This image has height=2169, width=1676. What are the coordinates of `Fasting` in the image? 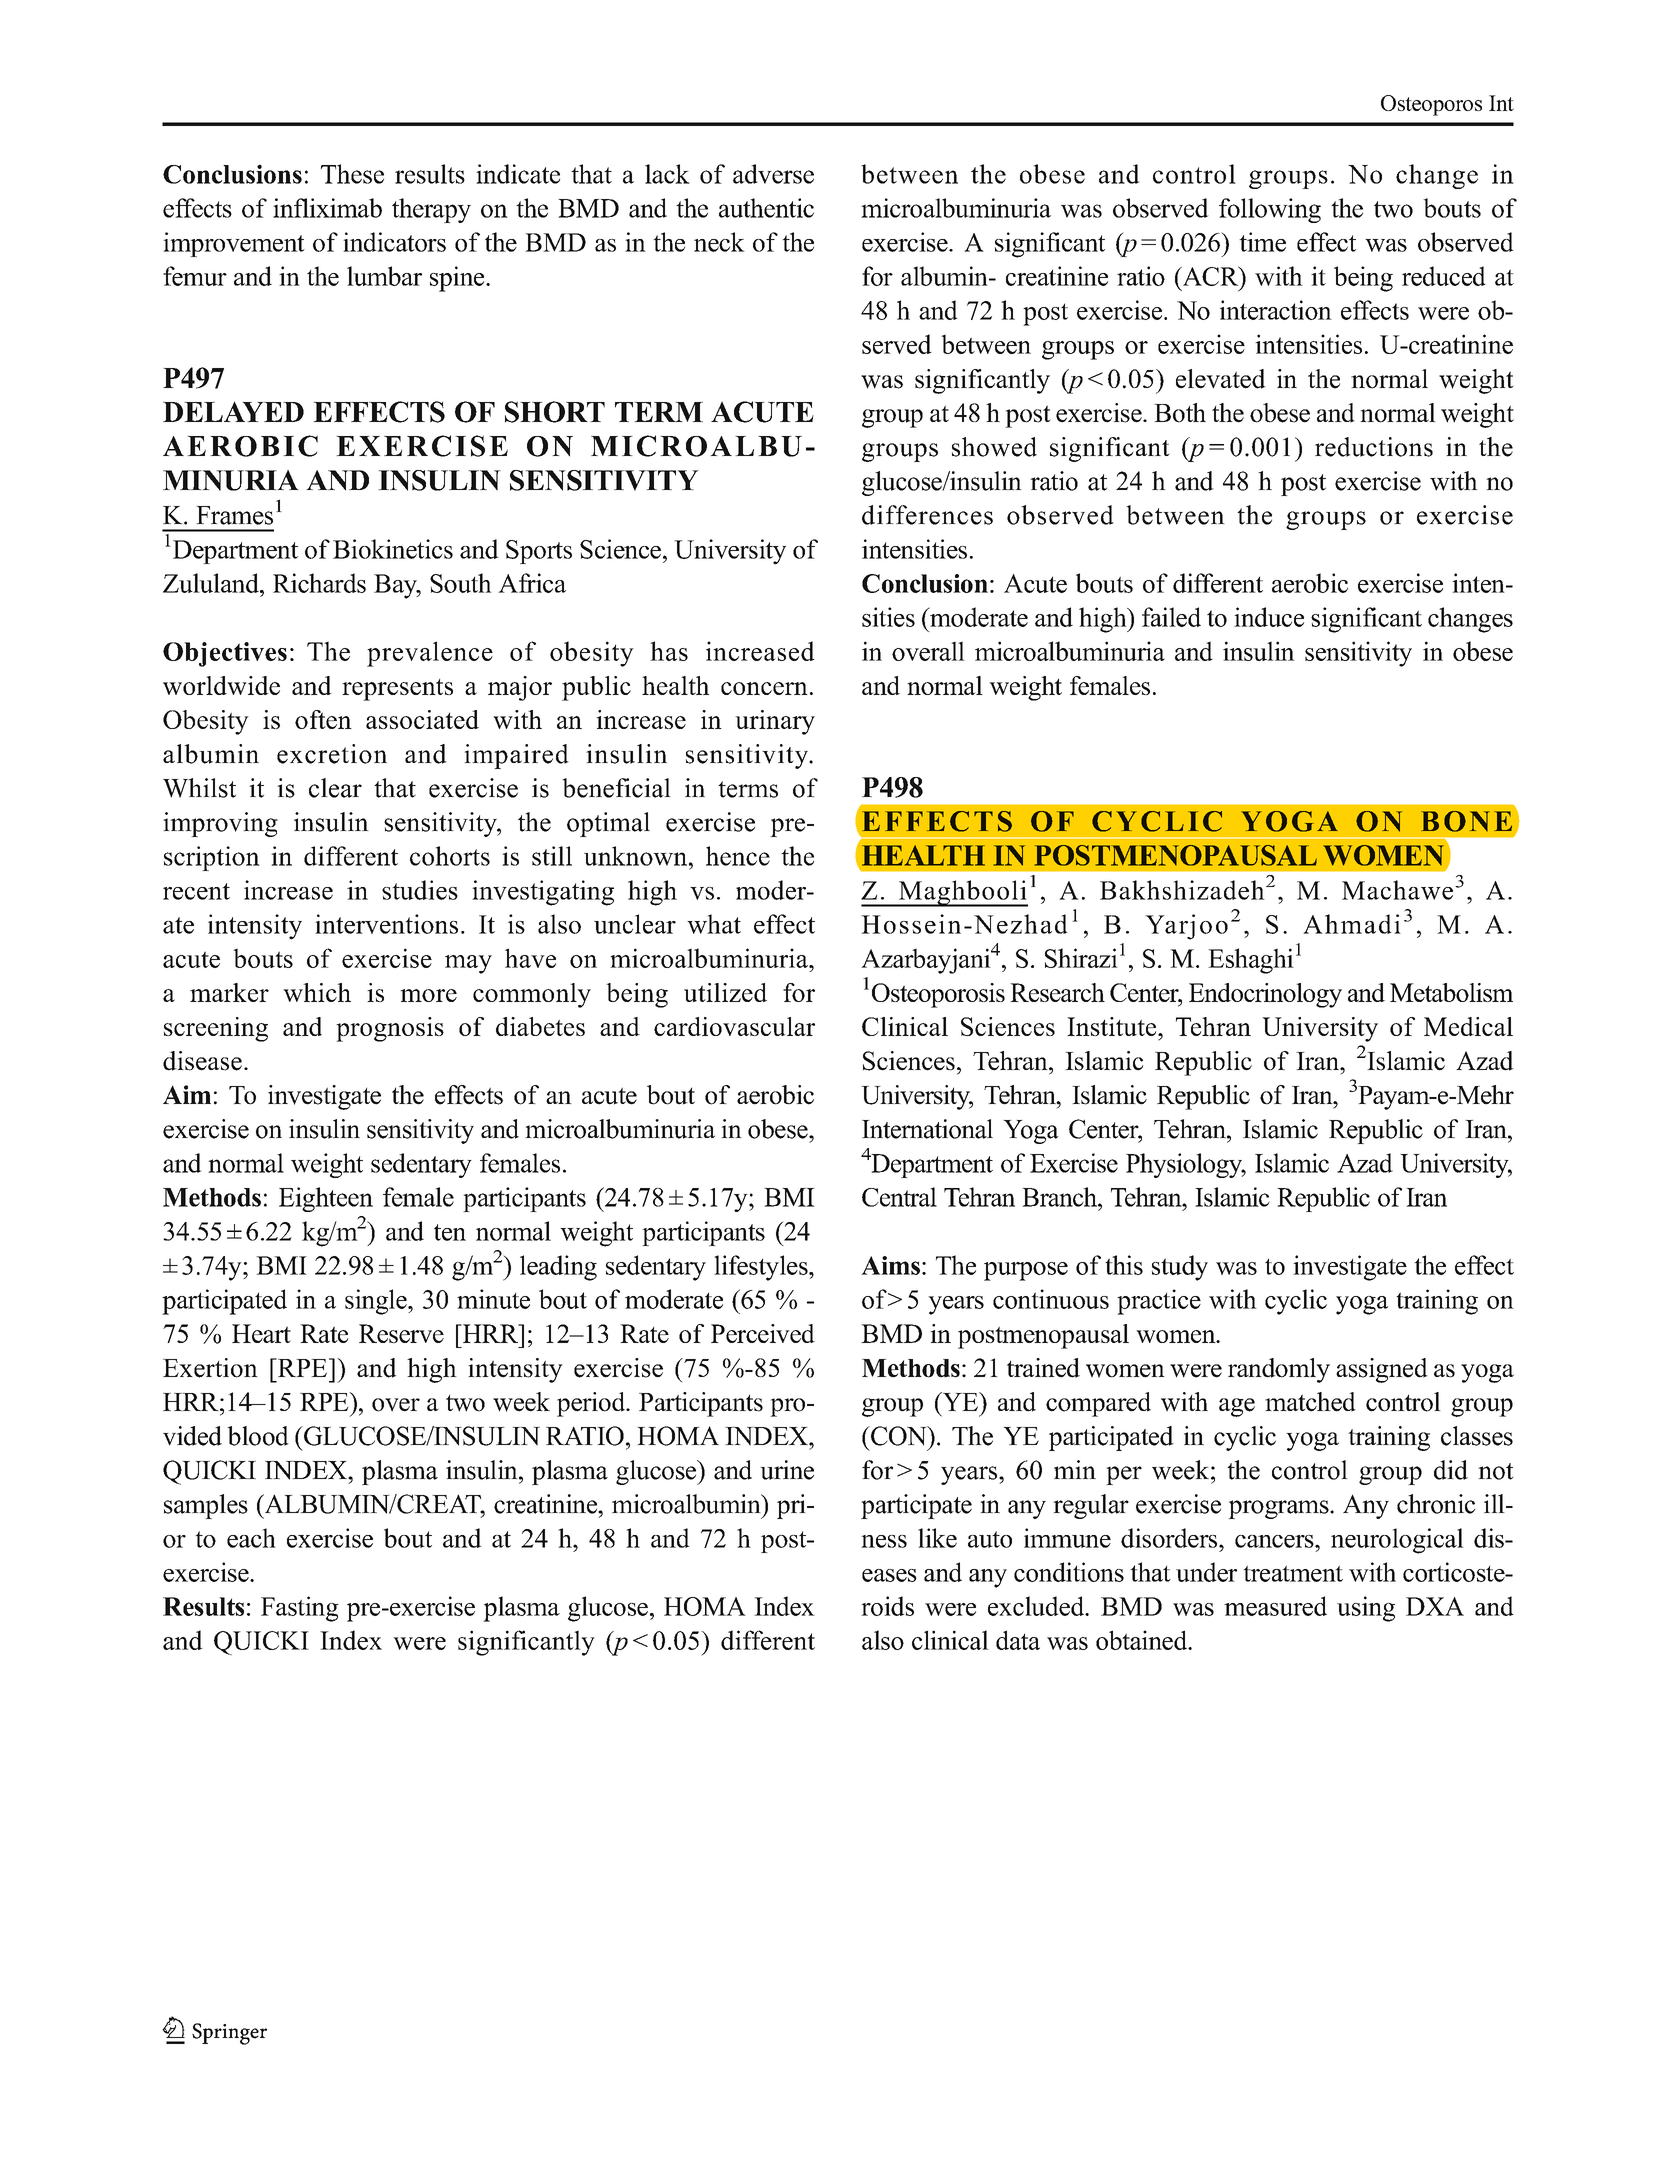 It's located at (300, 1609).
